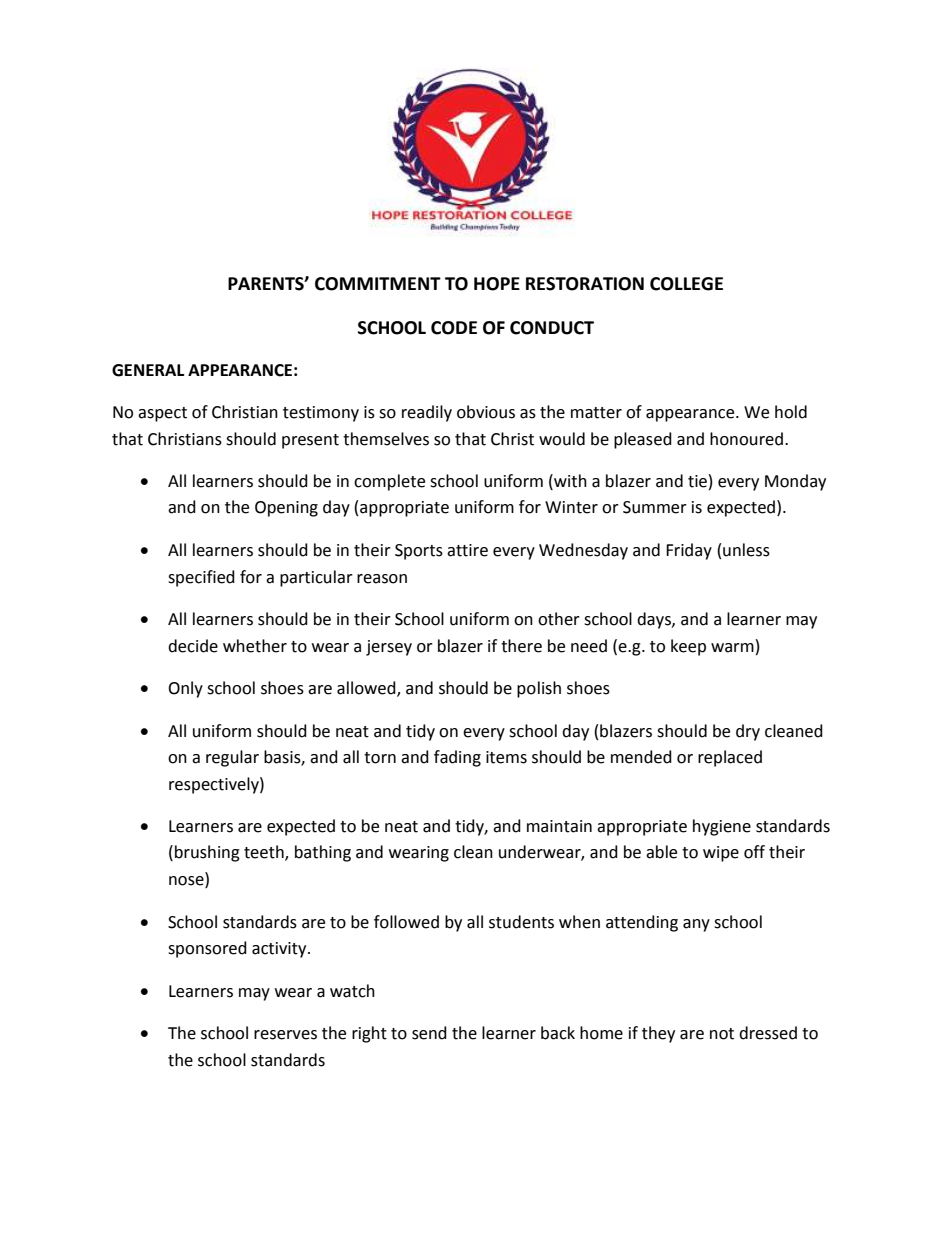 The width and height of the screenshot is (952, 1233). What do you see at coordinates (285, 1035) in the screenshot?
I see `reserves` at bounding box center [285, 1035].
